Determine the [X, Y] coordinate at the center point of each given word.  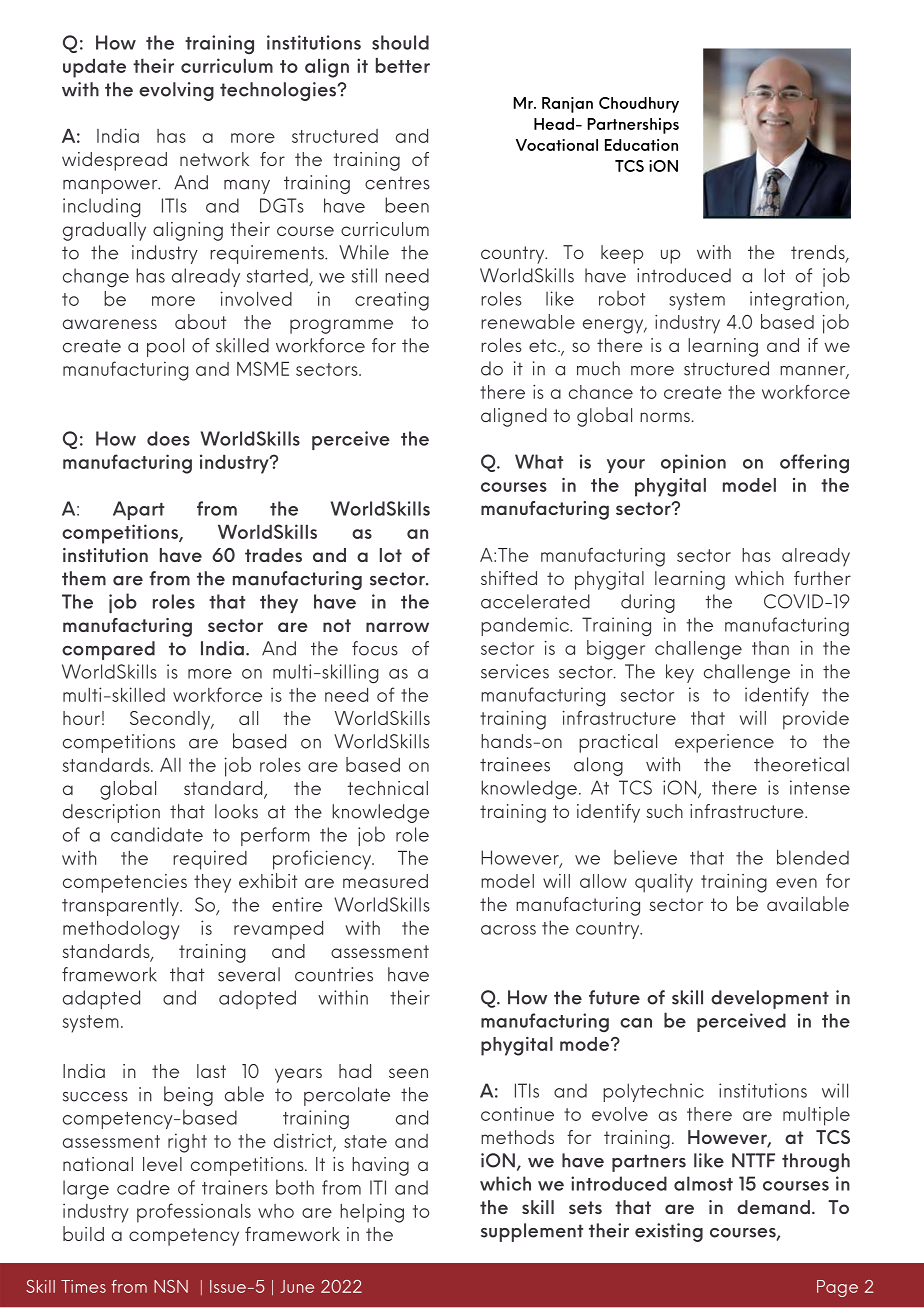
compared [108, 650]
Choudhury [639, 105]
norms [666, 417]
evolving [176, 91]
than [770, 648]
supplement [532, 1232]
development [770, 999]
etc [544, 345]
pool [165, 347]
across [508, 930]
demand [773, 1207]
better [403, 65]
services [515, 671]
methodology [121, 930]
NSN [171, 1286]
